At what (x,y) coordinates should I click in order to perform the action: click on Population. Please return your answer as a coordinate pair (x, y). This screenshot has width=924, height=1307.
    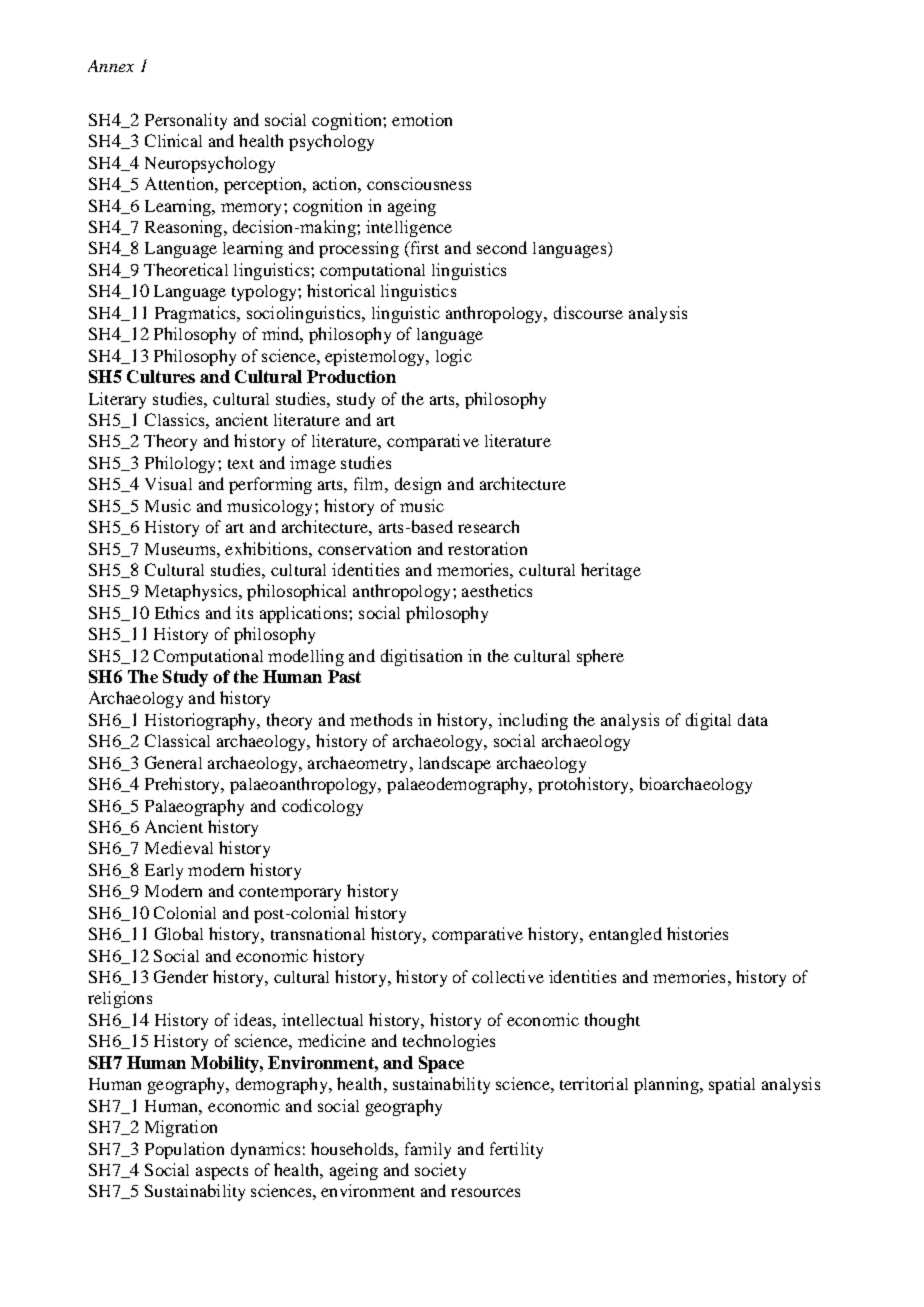
    Looking at the image, I should click on (184, 1150).
